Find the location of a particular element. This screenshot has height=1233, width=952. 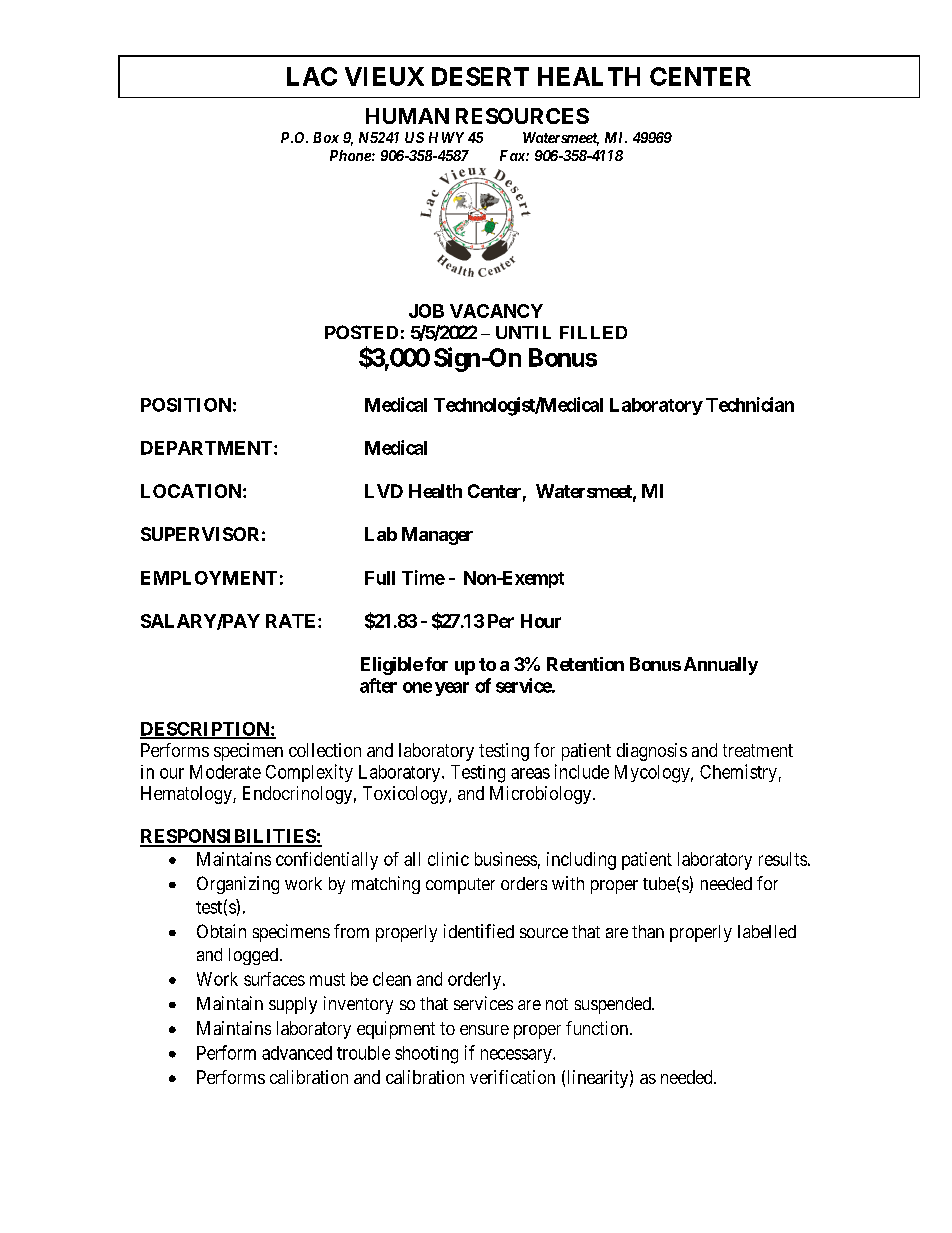

advanced is located at coordinates (297, 1053).
